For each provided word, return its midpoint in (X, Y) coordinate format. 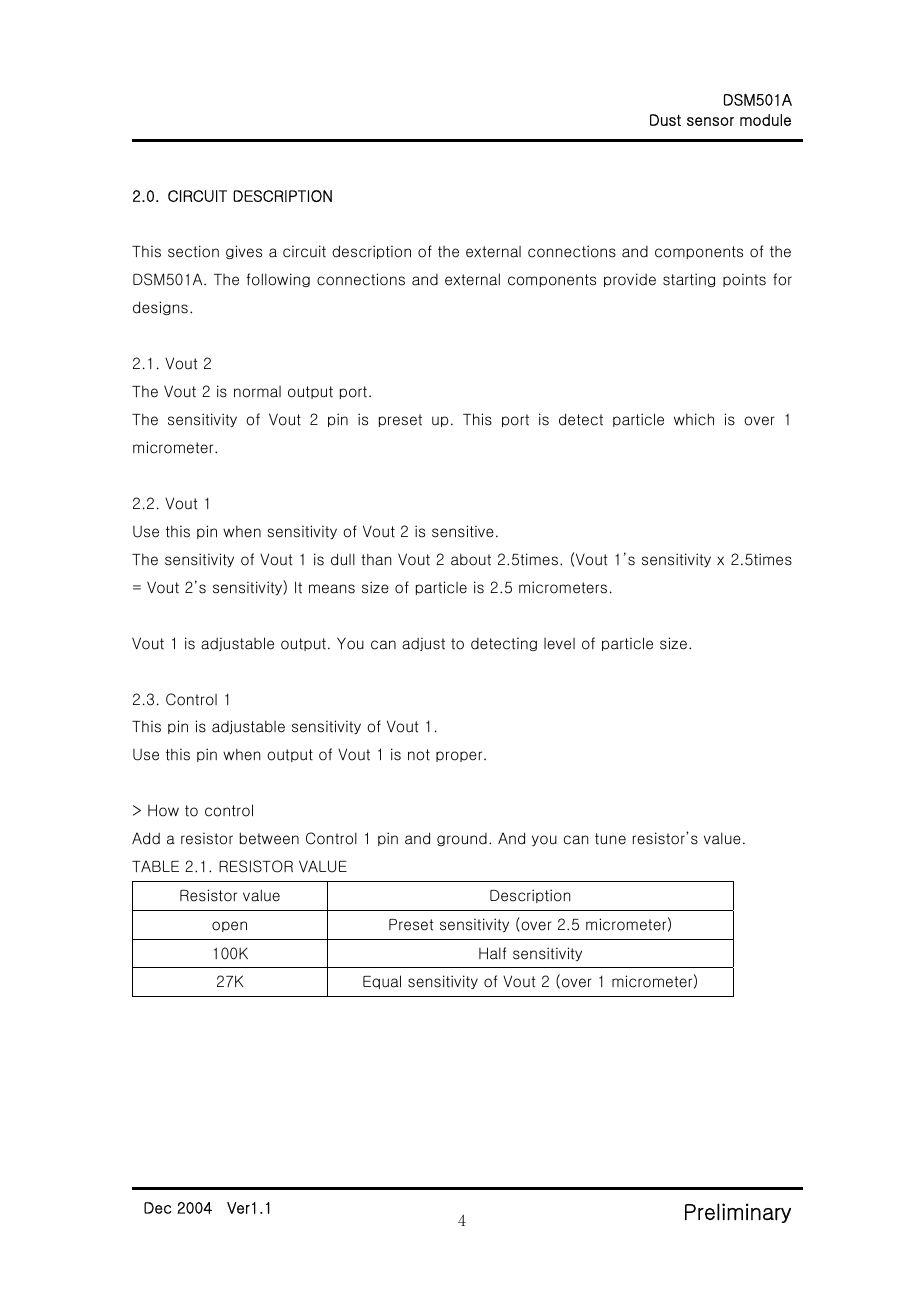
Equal (382, 982)
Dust (665, 120)
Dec (158, 1208)
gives (244, 252)
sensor (710, 121)
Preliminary (738, 1213)
